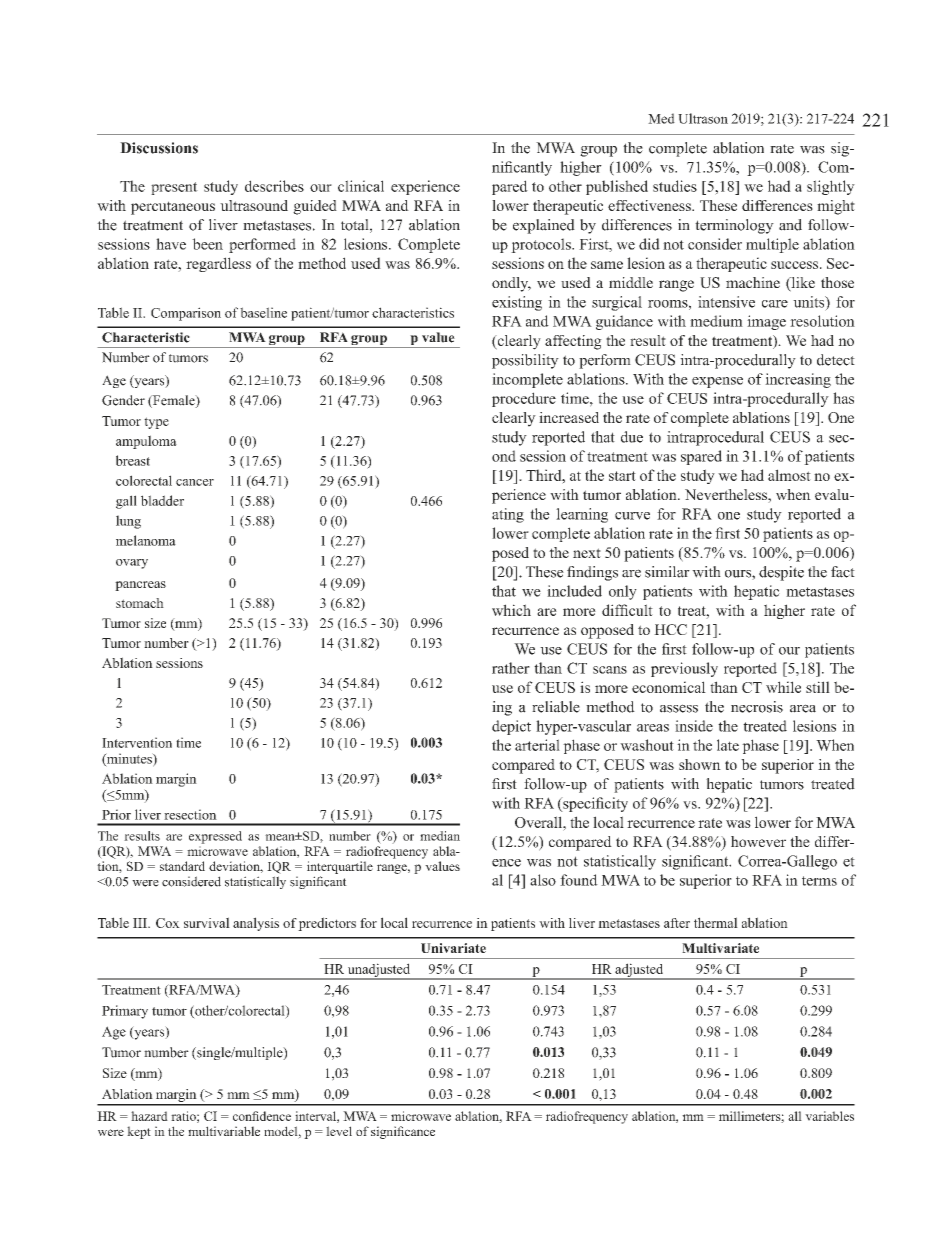  Describe the element at coordinates (524, 399) in the screenshot. I see `procedure` at that location.
